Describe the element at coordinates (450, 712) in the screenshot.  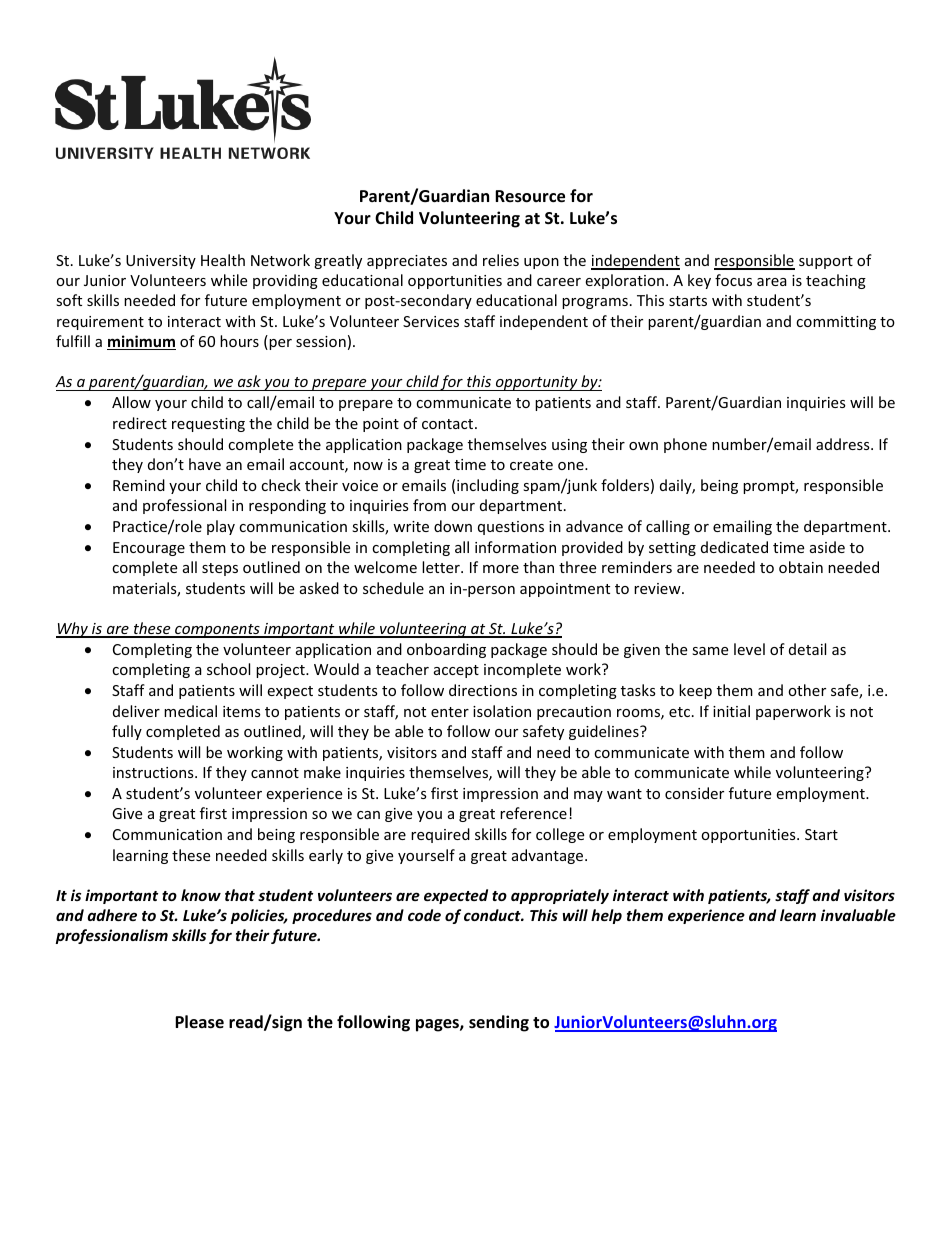
I see `enter` at that location.
